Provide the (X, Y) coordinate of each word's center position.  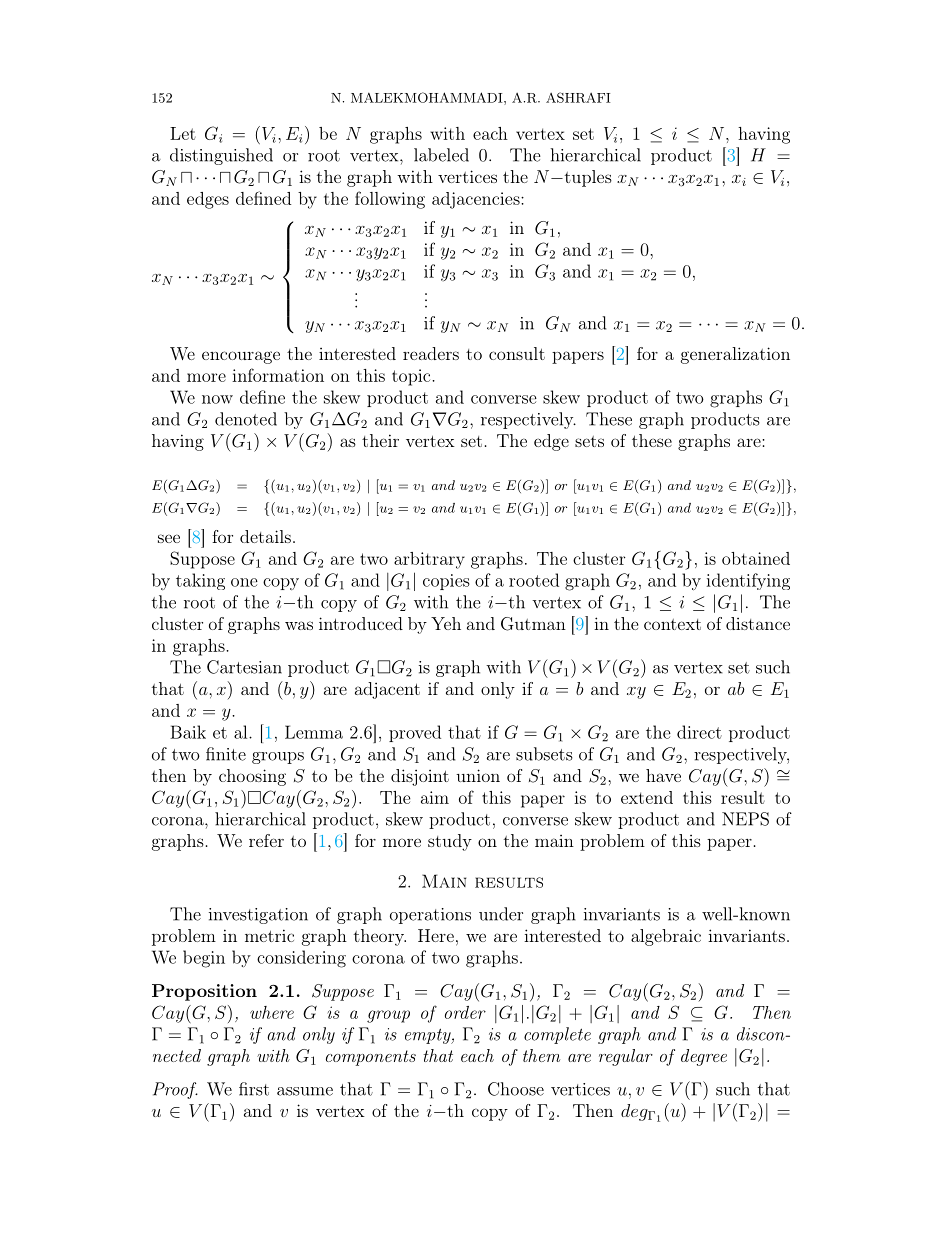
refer (266, 840)
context (672, 624)
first (254, 1089)
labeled (441, 155)
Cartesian (244, 667)
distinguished (221, 156)
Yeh (446, 623)
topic (412, 377)
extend (647, 797)
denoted (246, 419)
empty (429, 1036)
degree (704, 1057)
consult (517, 353)
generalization (735, 355)
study (450, 842)
